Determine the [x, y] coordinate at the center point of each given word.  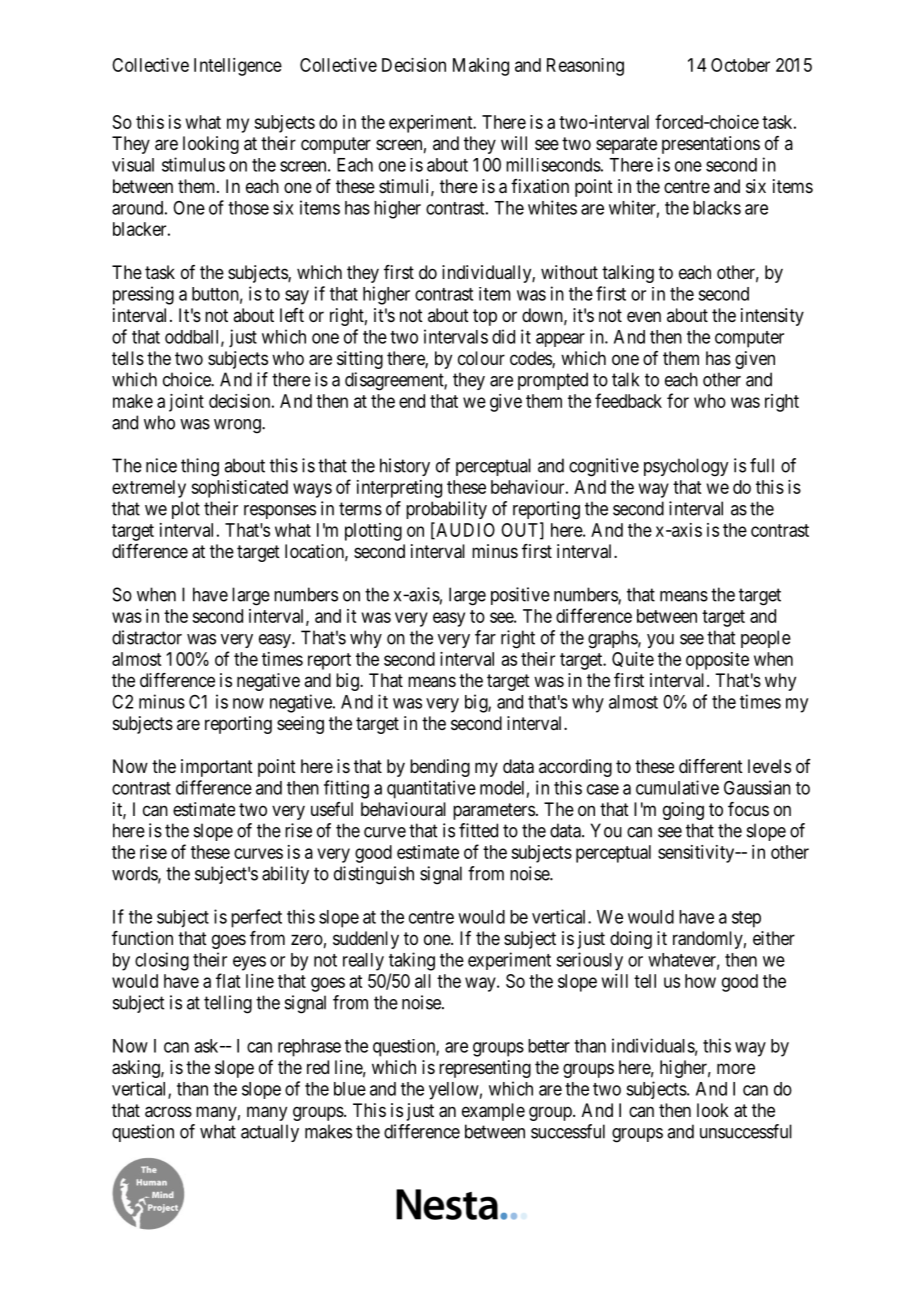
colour [481, 358]
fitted [478, 830]
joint [186, 403]
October [740, 65]
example [493, 1112]
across [168, 1112]
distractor [147, 637]
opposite [717, 661]
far [485, 637]
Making [481, 67]
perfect [256, 918]
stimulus [193, 164]
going [683, 811]
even [644, 316]
